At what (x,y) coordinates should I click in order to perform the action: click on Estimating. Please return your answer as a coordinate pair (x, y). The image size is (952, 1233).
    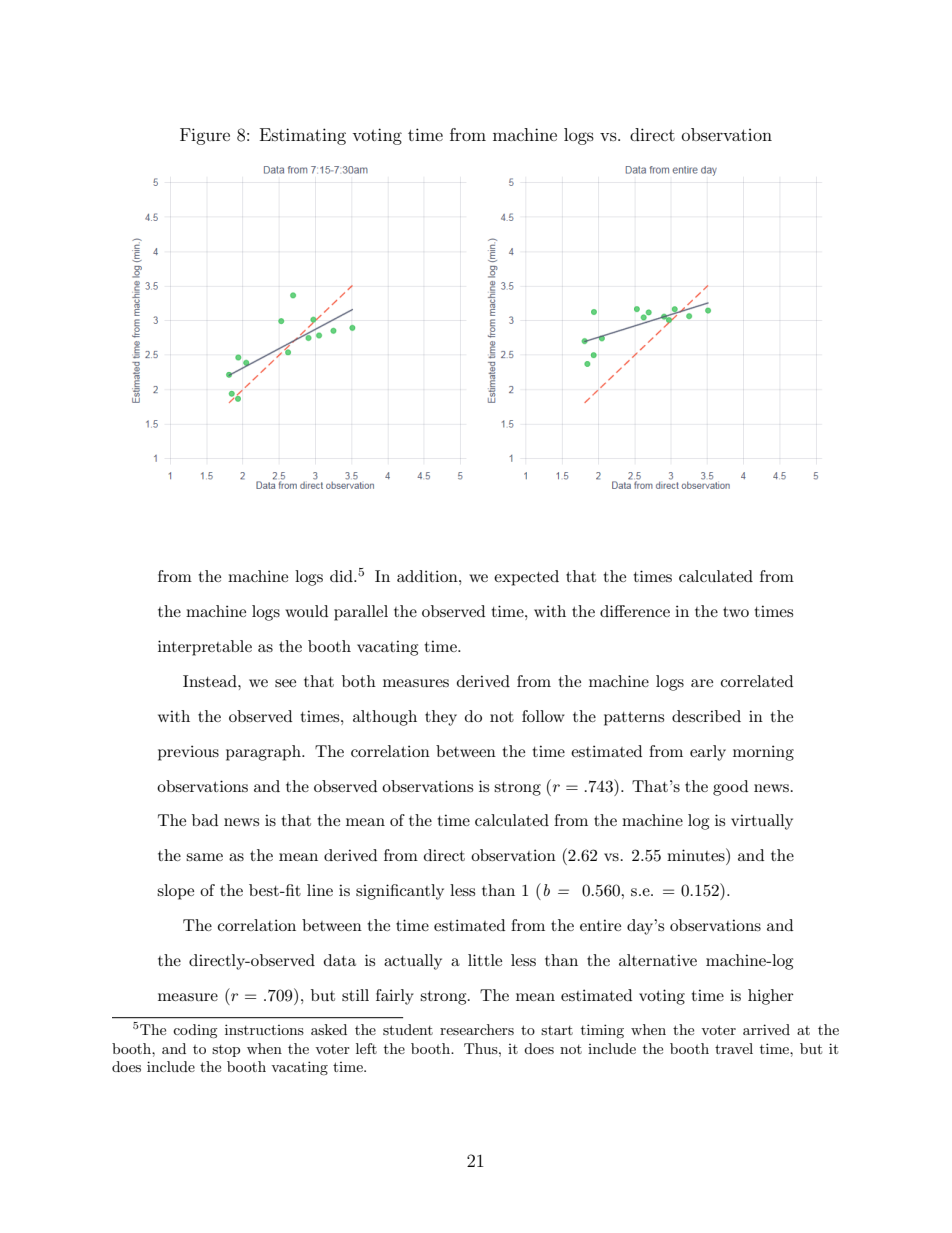
    Looking at the image, I should click on (303, 136).
